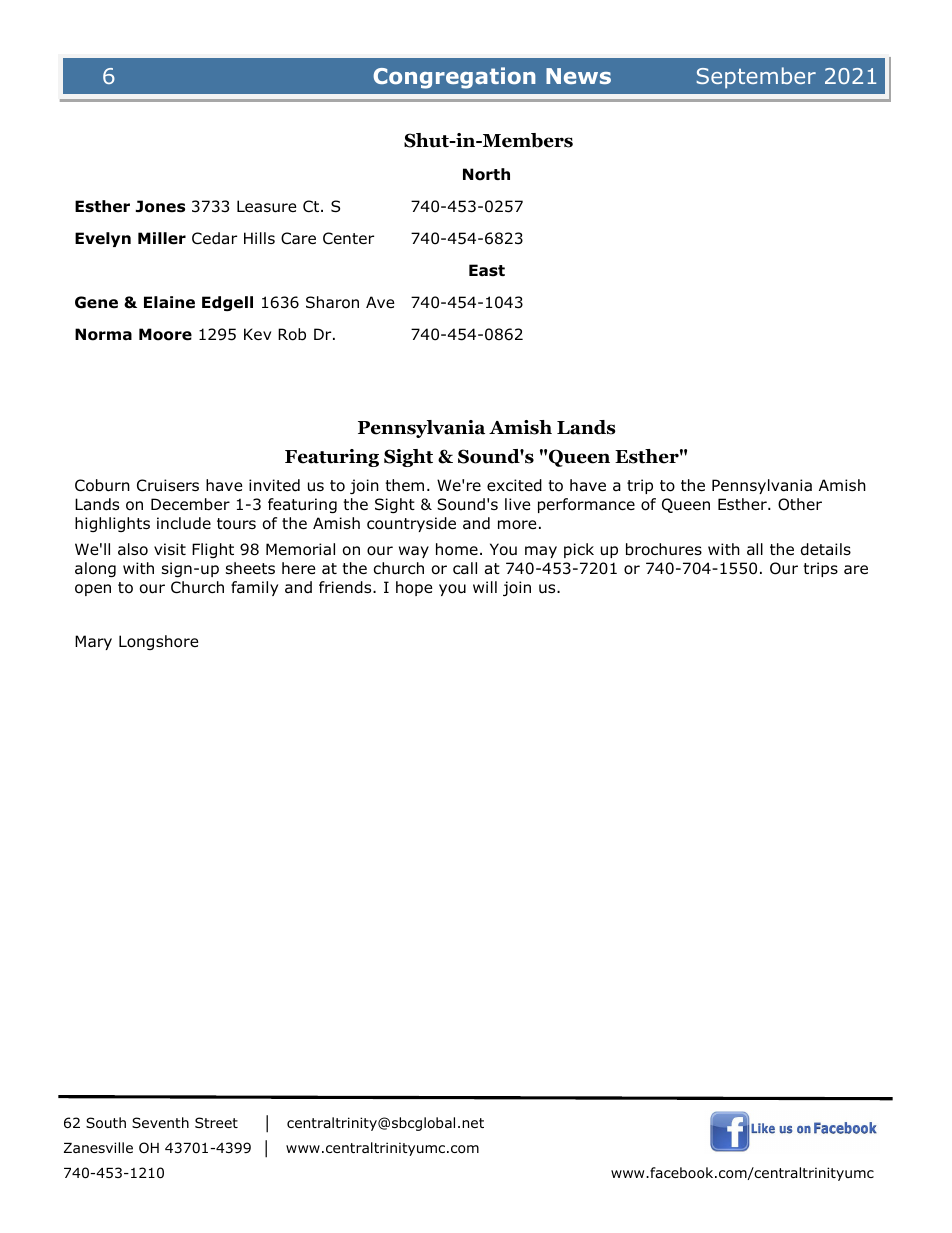  Describe the element at coordinates (93, 642) in the screenshot. I see `Mary` at that location.
